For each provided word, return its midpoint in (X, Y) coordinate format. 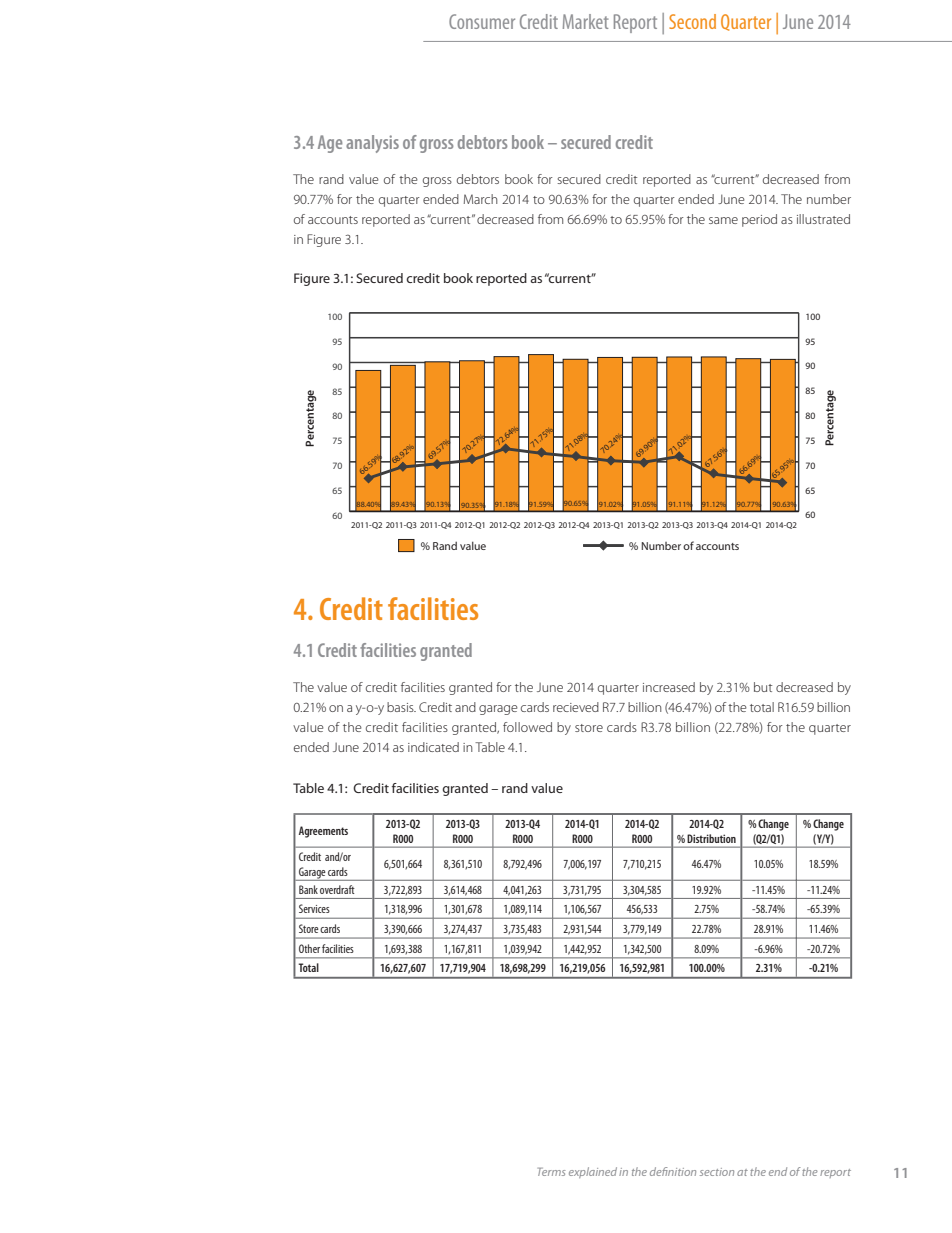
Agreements (323, 832)
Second (692, 21)
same (723, 220)
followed (527, 727)
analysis (372, 144)
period (759, 220)
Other (309, 948)
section (717, 1172)
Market (586, 21)
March (481, 199)
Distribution (711, 838)
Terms (552, 1172)
